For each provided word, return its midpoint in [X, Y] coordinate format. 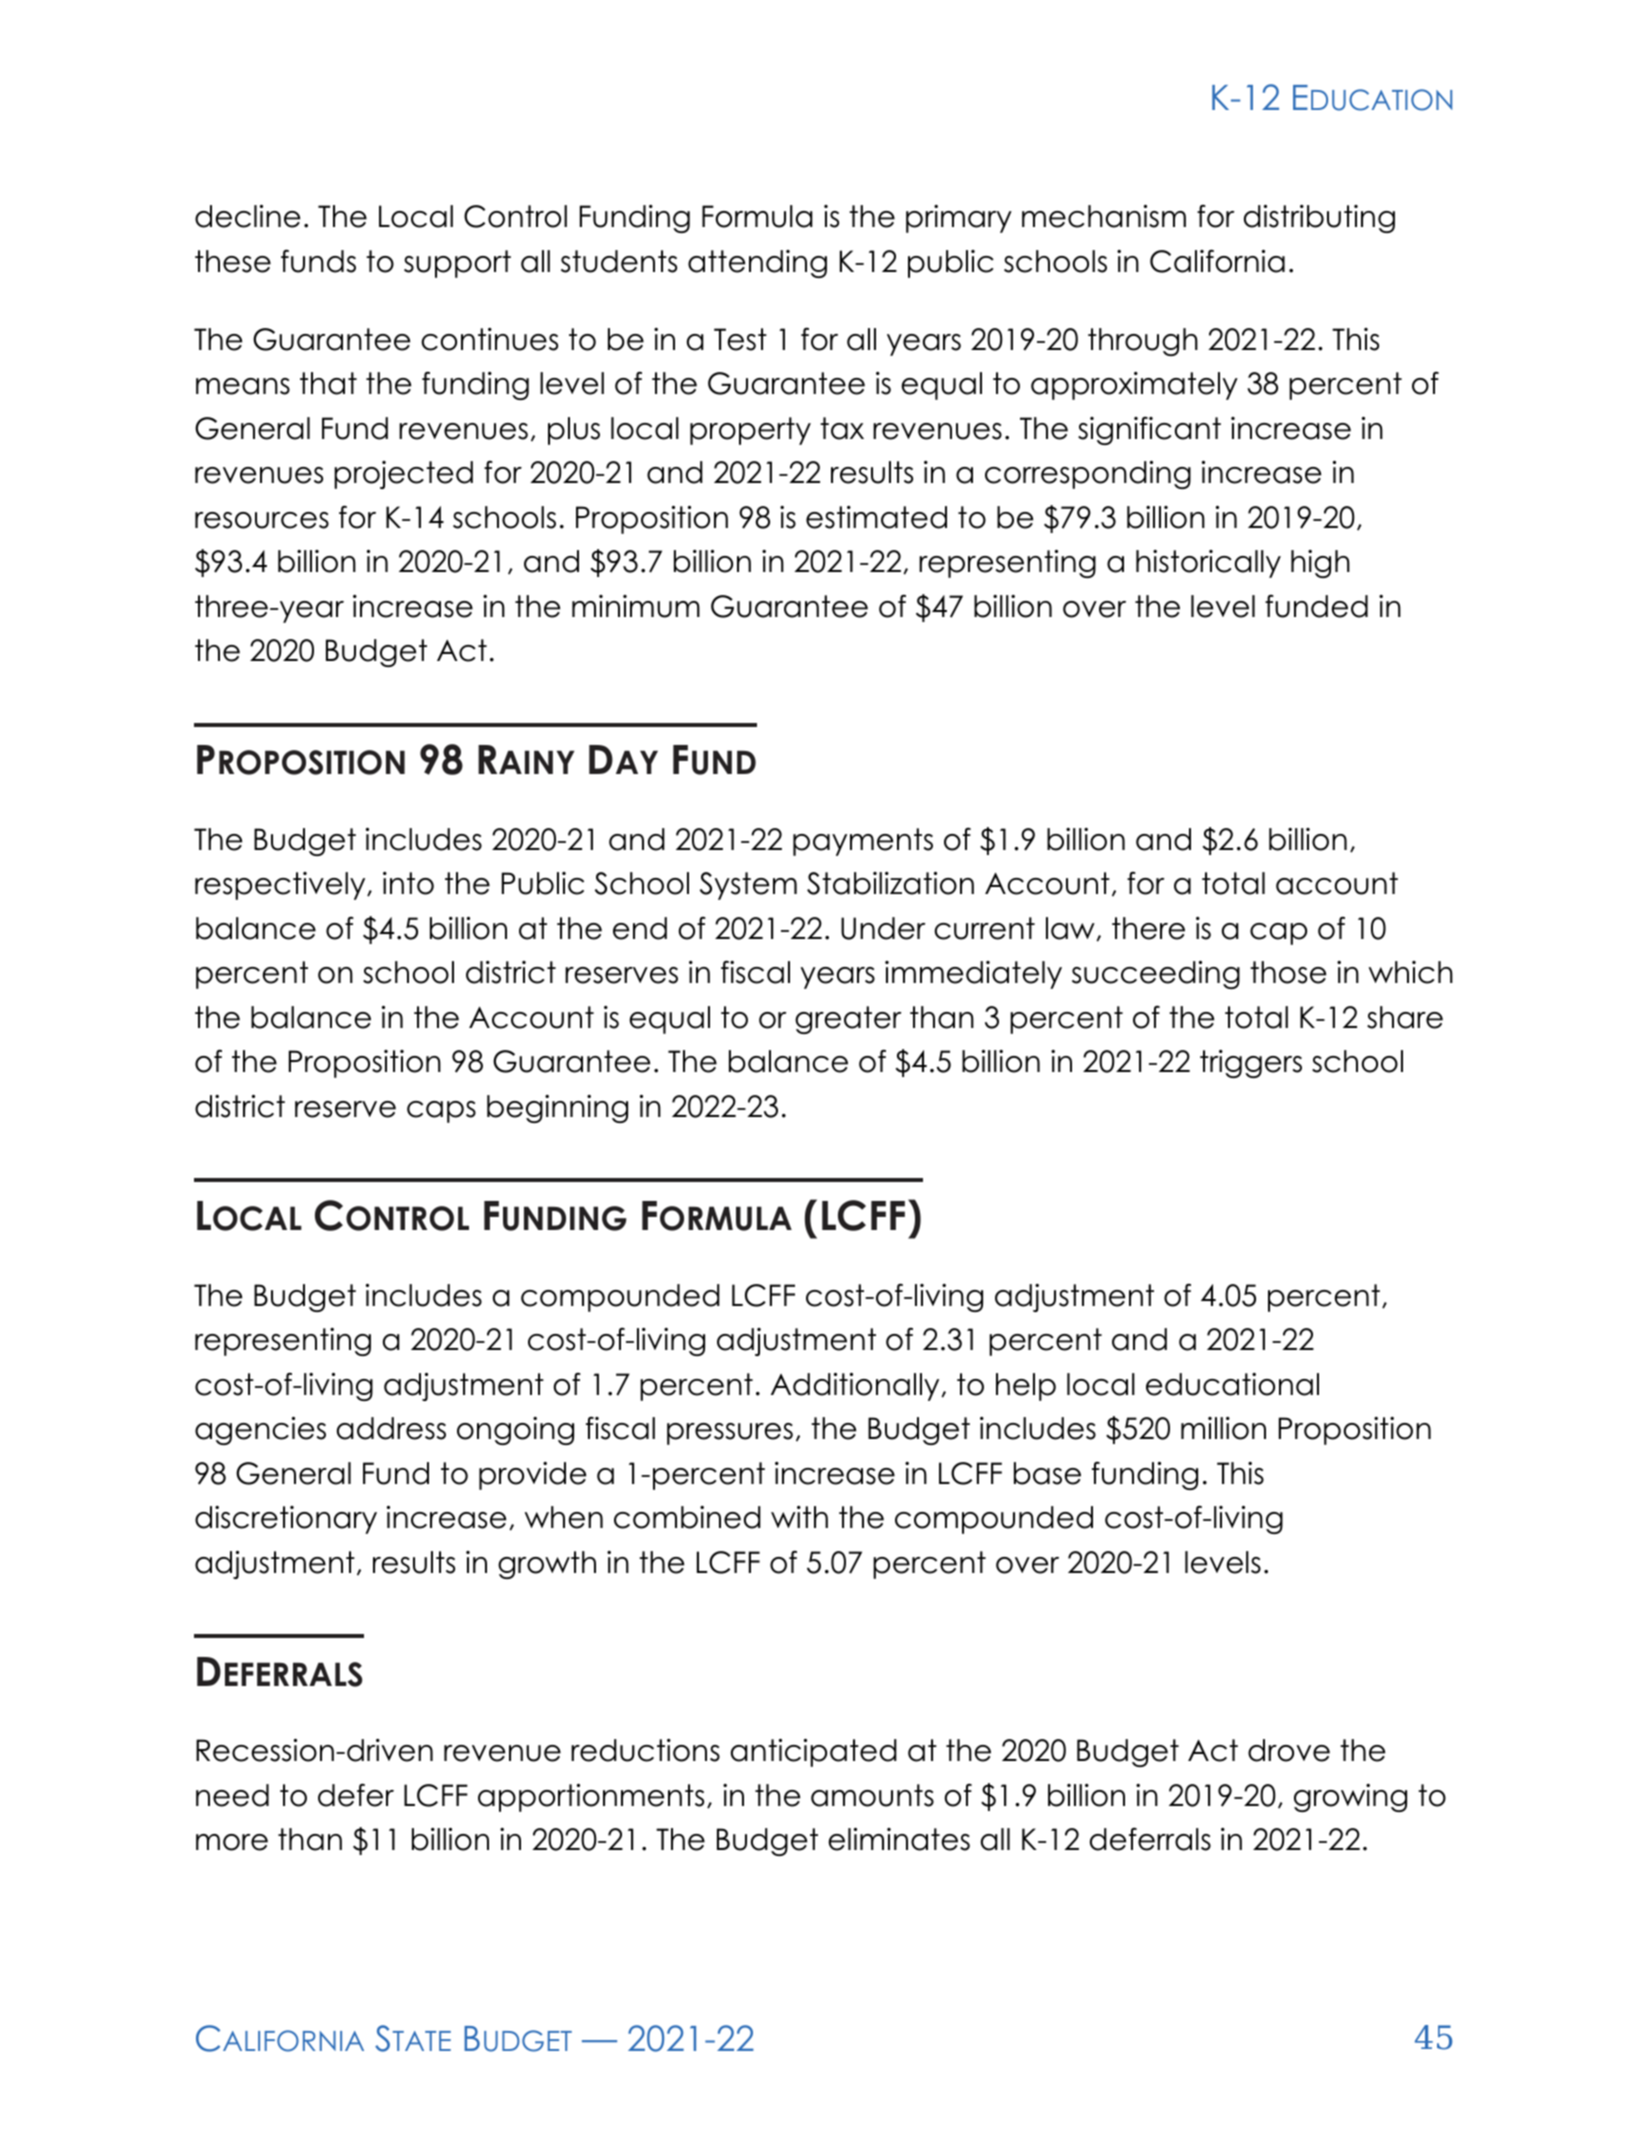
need [232, 1795]
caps [441, 1112]
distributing [1319, 219]
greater [848, 1020]
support [457, 264]
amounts [872, 1795]
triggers [1251, 1064]
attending [757, 264]
